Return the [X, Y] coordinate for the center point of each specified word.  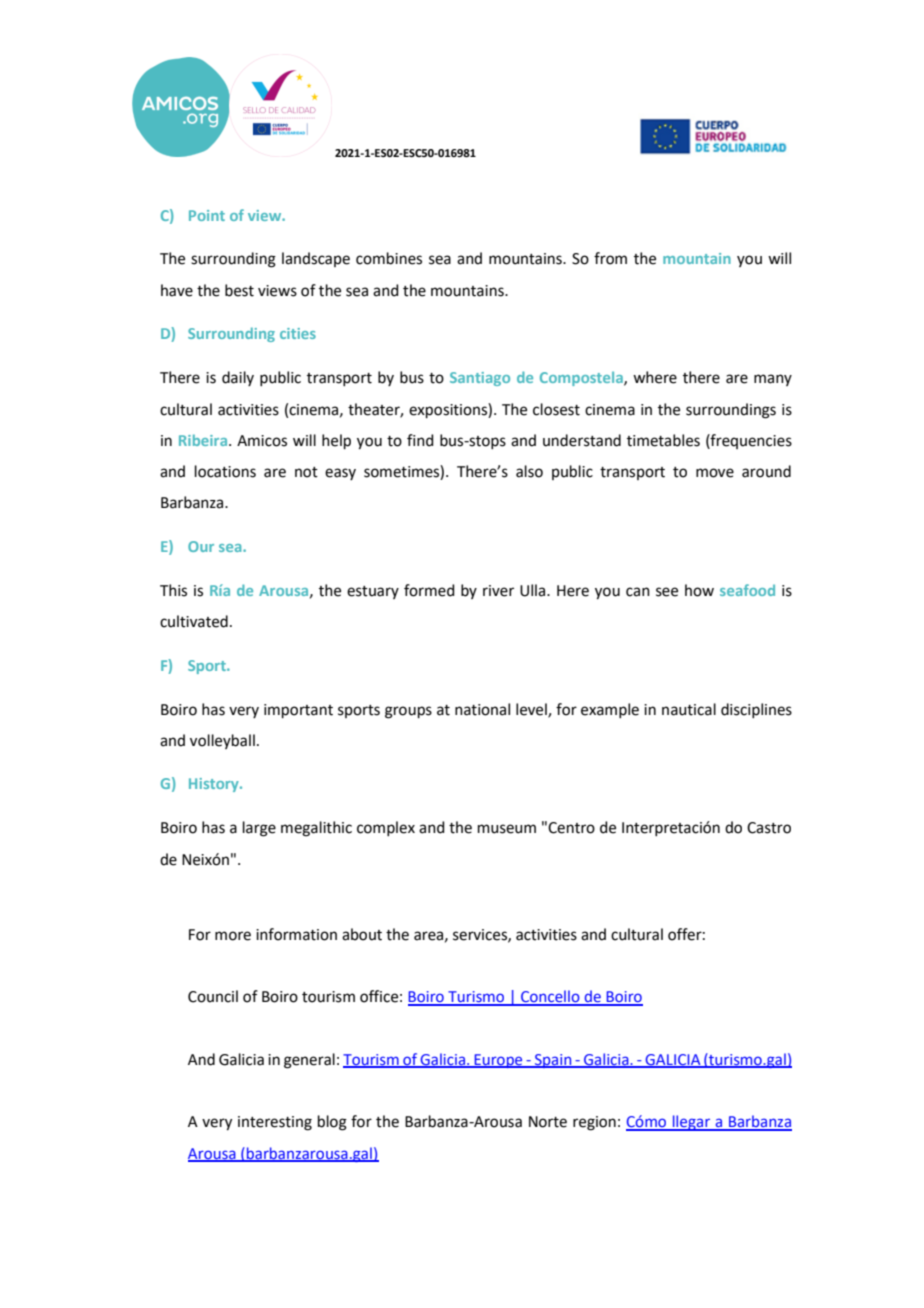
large [259, 829]
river [498, 591]
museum [507, 829]
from [610, 258]
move [715, 473]
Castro [769, 828]
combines [389, 258]
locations [225, 471]
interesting [275, 1123]
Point [207, 215]
